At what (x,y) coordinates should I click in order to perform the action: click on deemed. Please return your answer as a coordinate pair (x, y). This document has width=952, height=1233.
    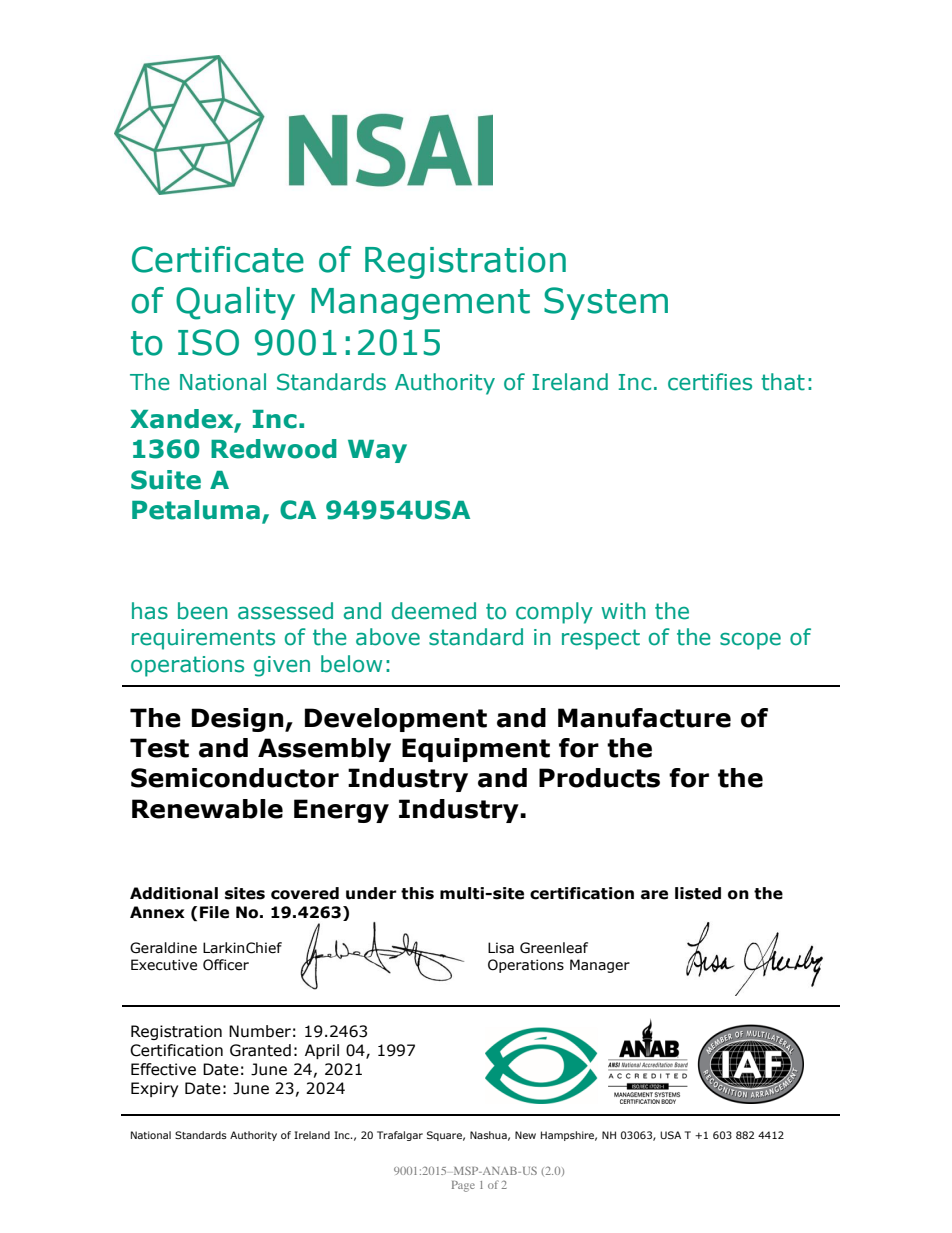
    Looking at the image, I should click on (434, 611).
